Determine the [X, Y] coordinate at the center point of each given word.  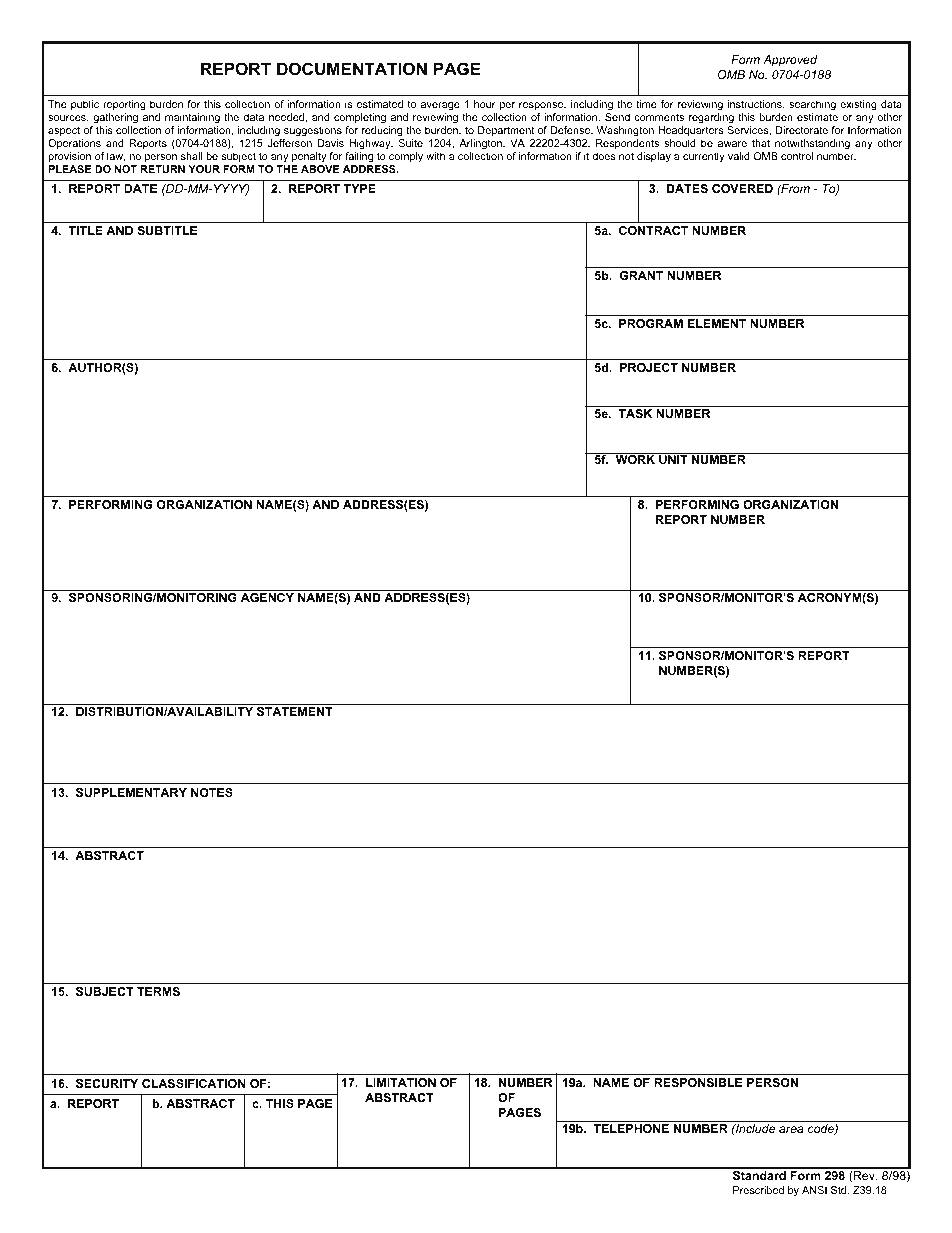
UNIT [673, 458]
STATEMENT [295, 711]
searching [812, 105]
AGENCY [267, 597]
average [440, 106]
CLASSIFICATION [194, 1083]
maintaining [192, 118]
